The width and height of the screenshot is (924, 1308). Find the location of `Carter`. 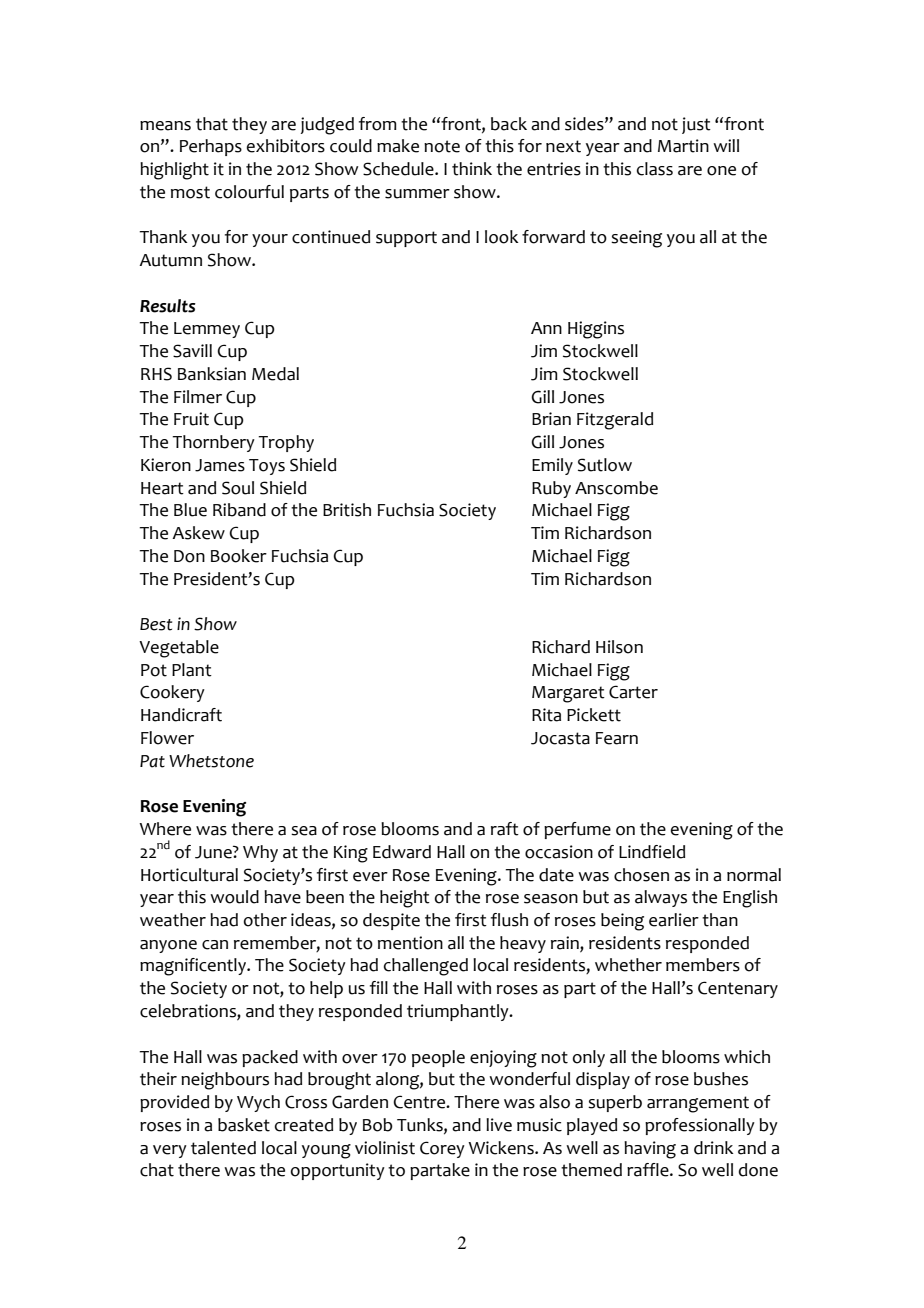

Carter is located at coordinates (633, 692).
